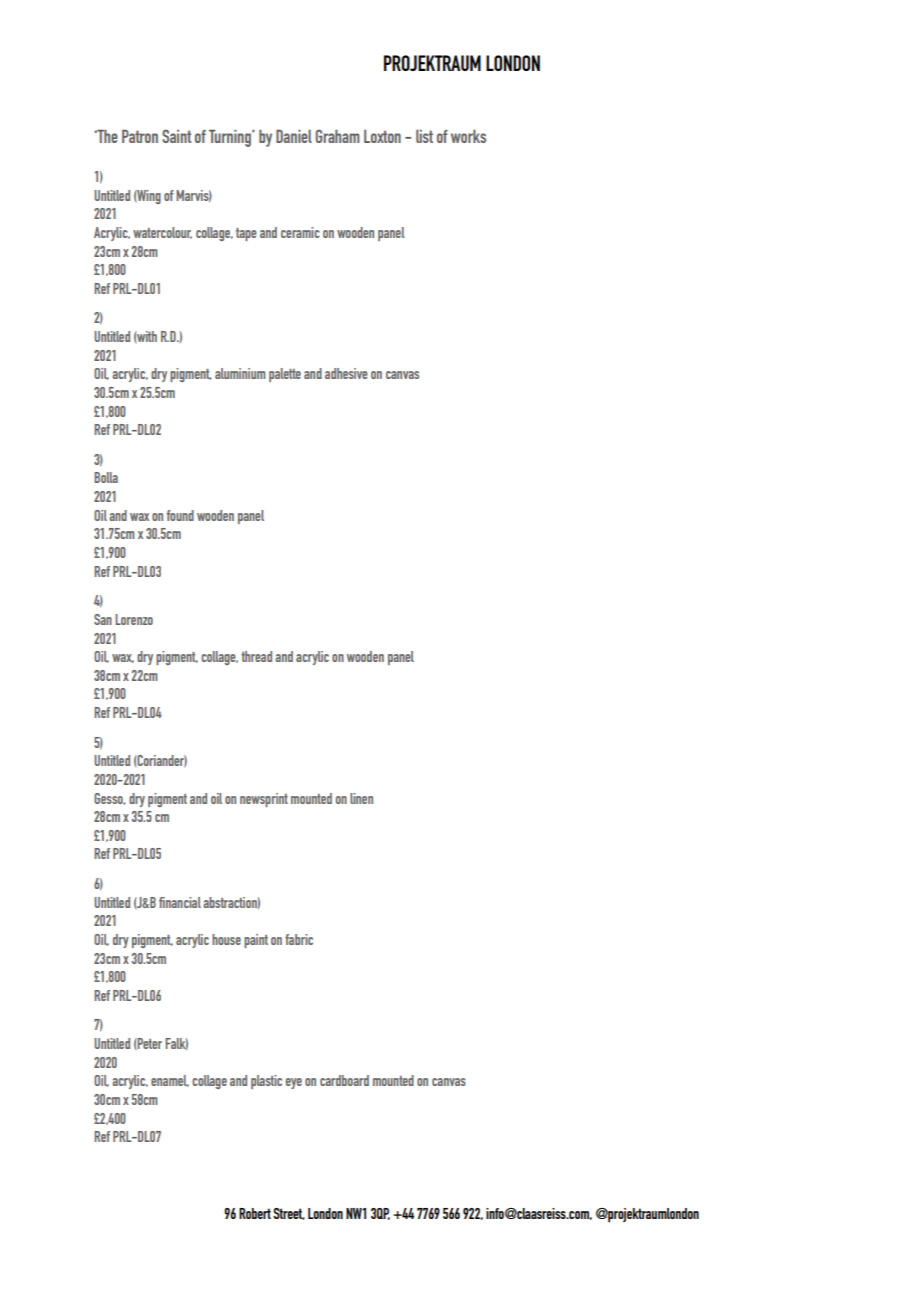 The height and width of the screenshot is (1308, 924). What do you see at coordinates (285, 375) in the screenshot?
I see `palette` at bounding box center [285, 375].
